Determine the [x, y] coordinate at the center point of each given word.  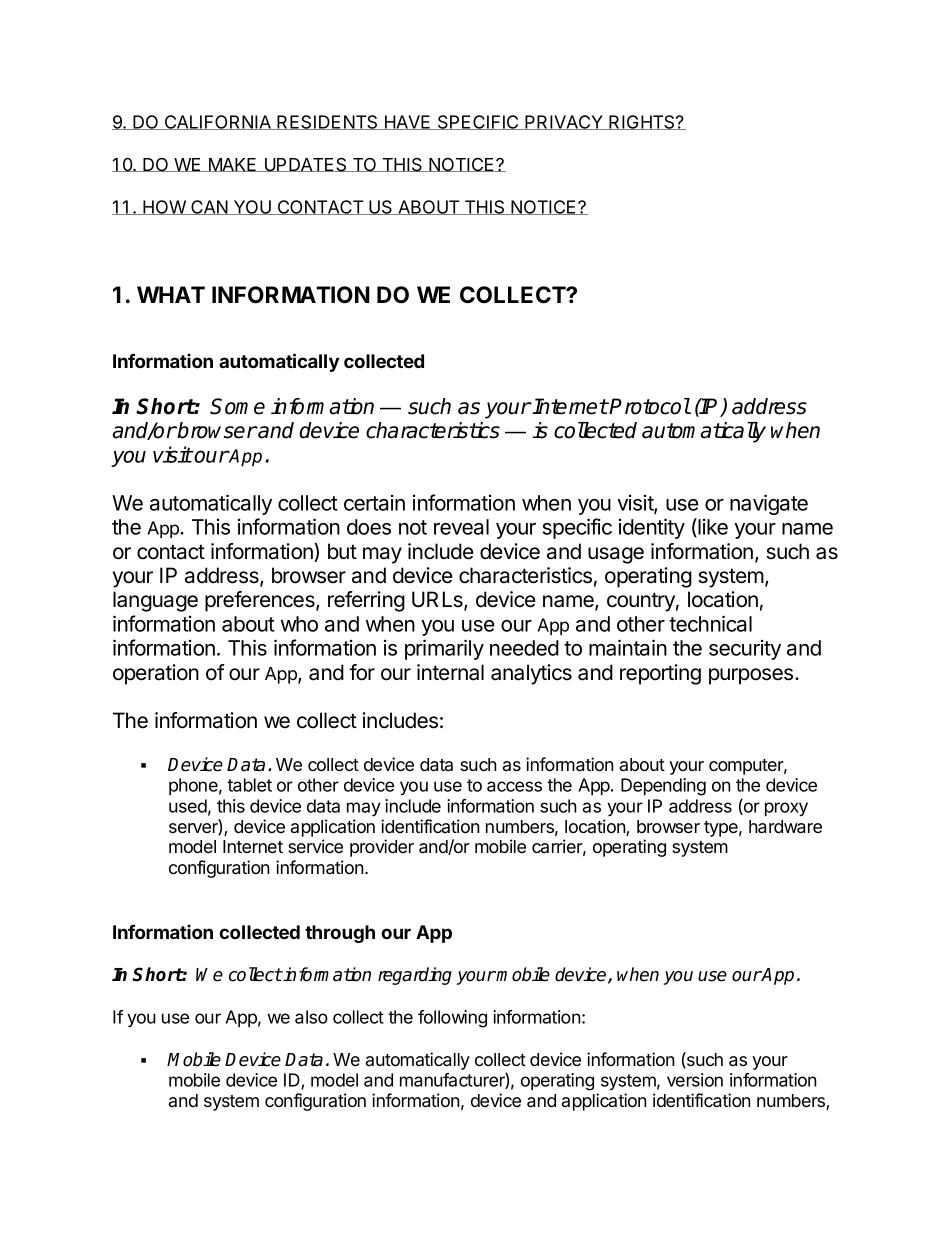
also [311, 1017]
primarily [444, 649]
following [452, 1019]
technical [710, 623]
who [299, 624]
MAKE [232, 165]
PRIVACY [564, 122]
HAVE [408, 122]
